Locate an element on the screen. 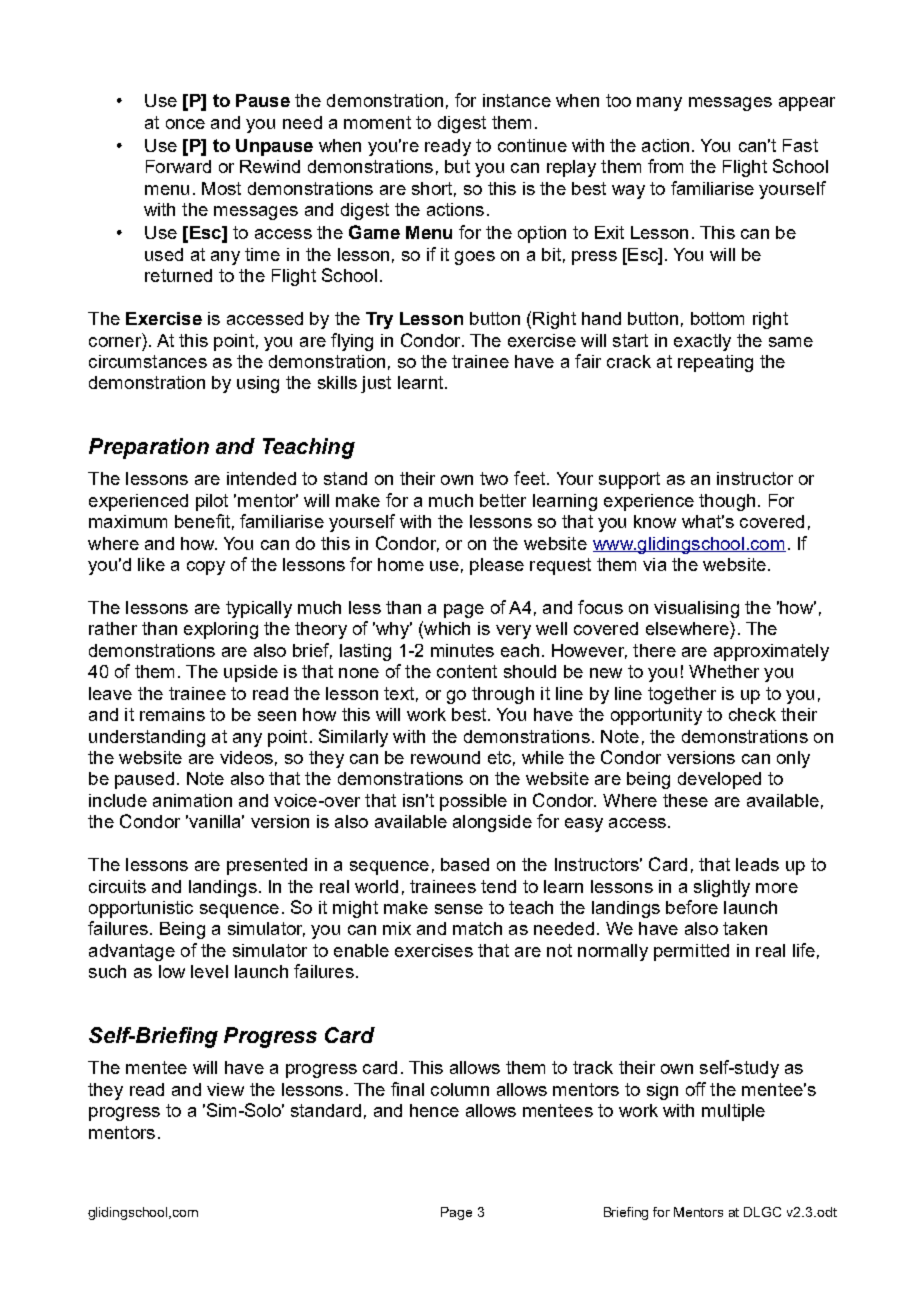 This screenshot has width=924, height=1308. view is located at coordinates (225, 1089).
